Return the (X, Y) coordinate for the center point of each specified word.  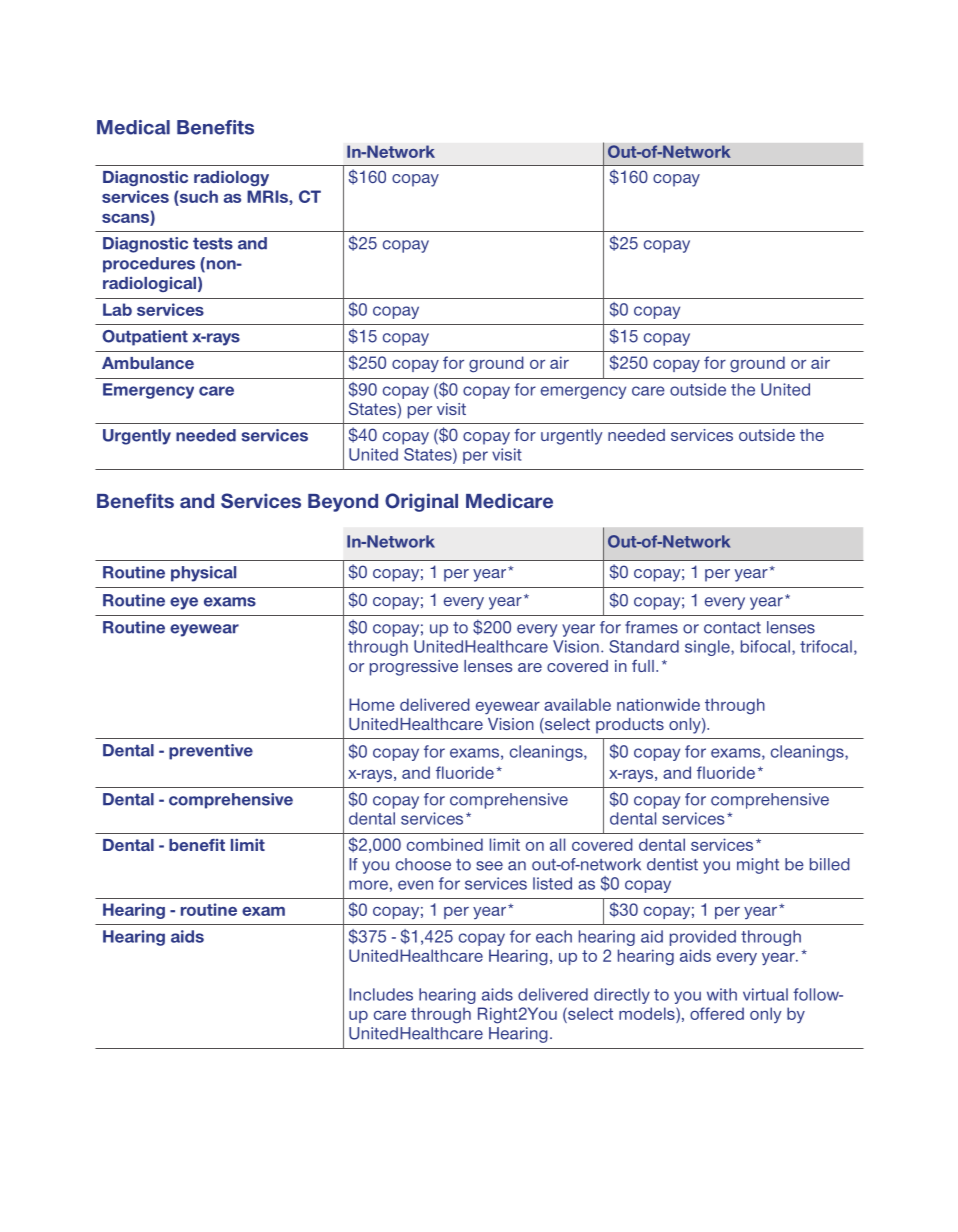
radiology (231, 178)
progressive (414, 668)
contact (732, 628)
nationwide (658, 704)
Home (372, 704)
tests (213, 244)
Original (421, 502)
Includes (381, 994)
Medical (133, 127)
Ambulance (148, 363)
